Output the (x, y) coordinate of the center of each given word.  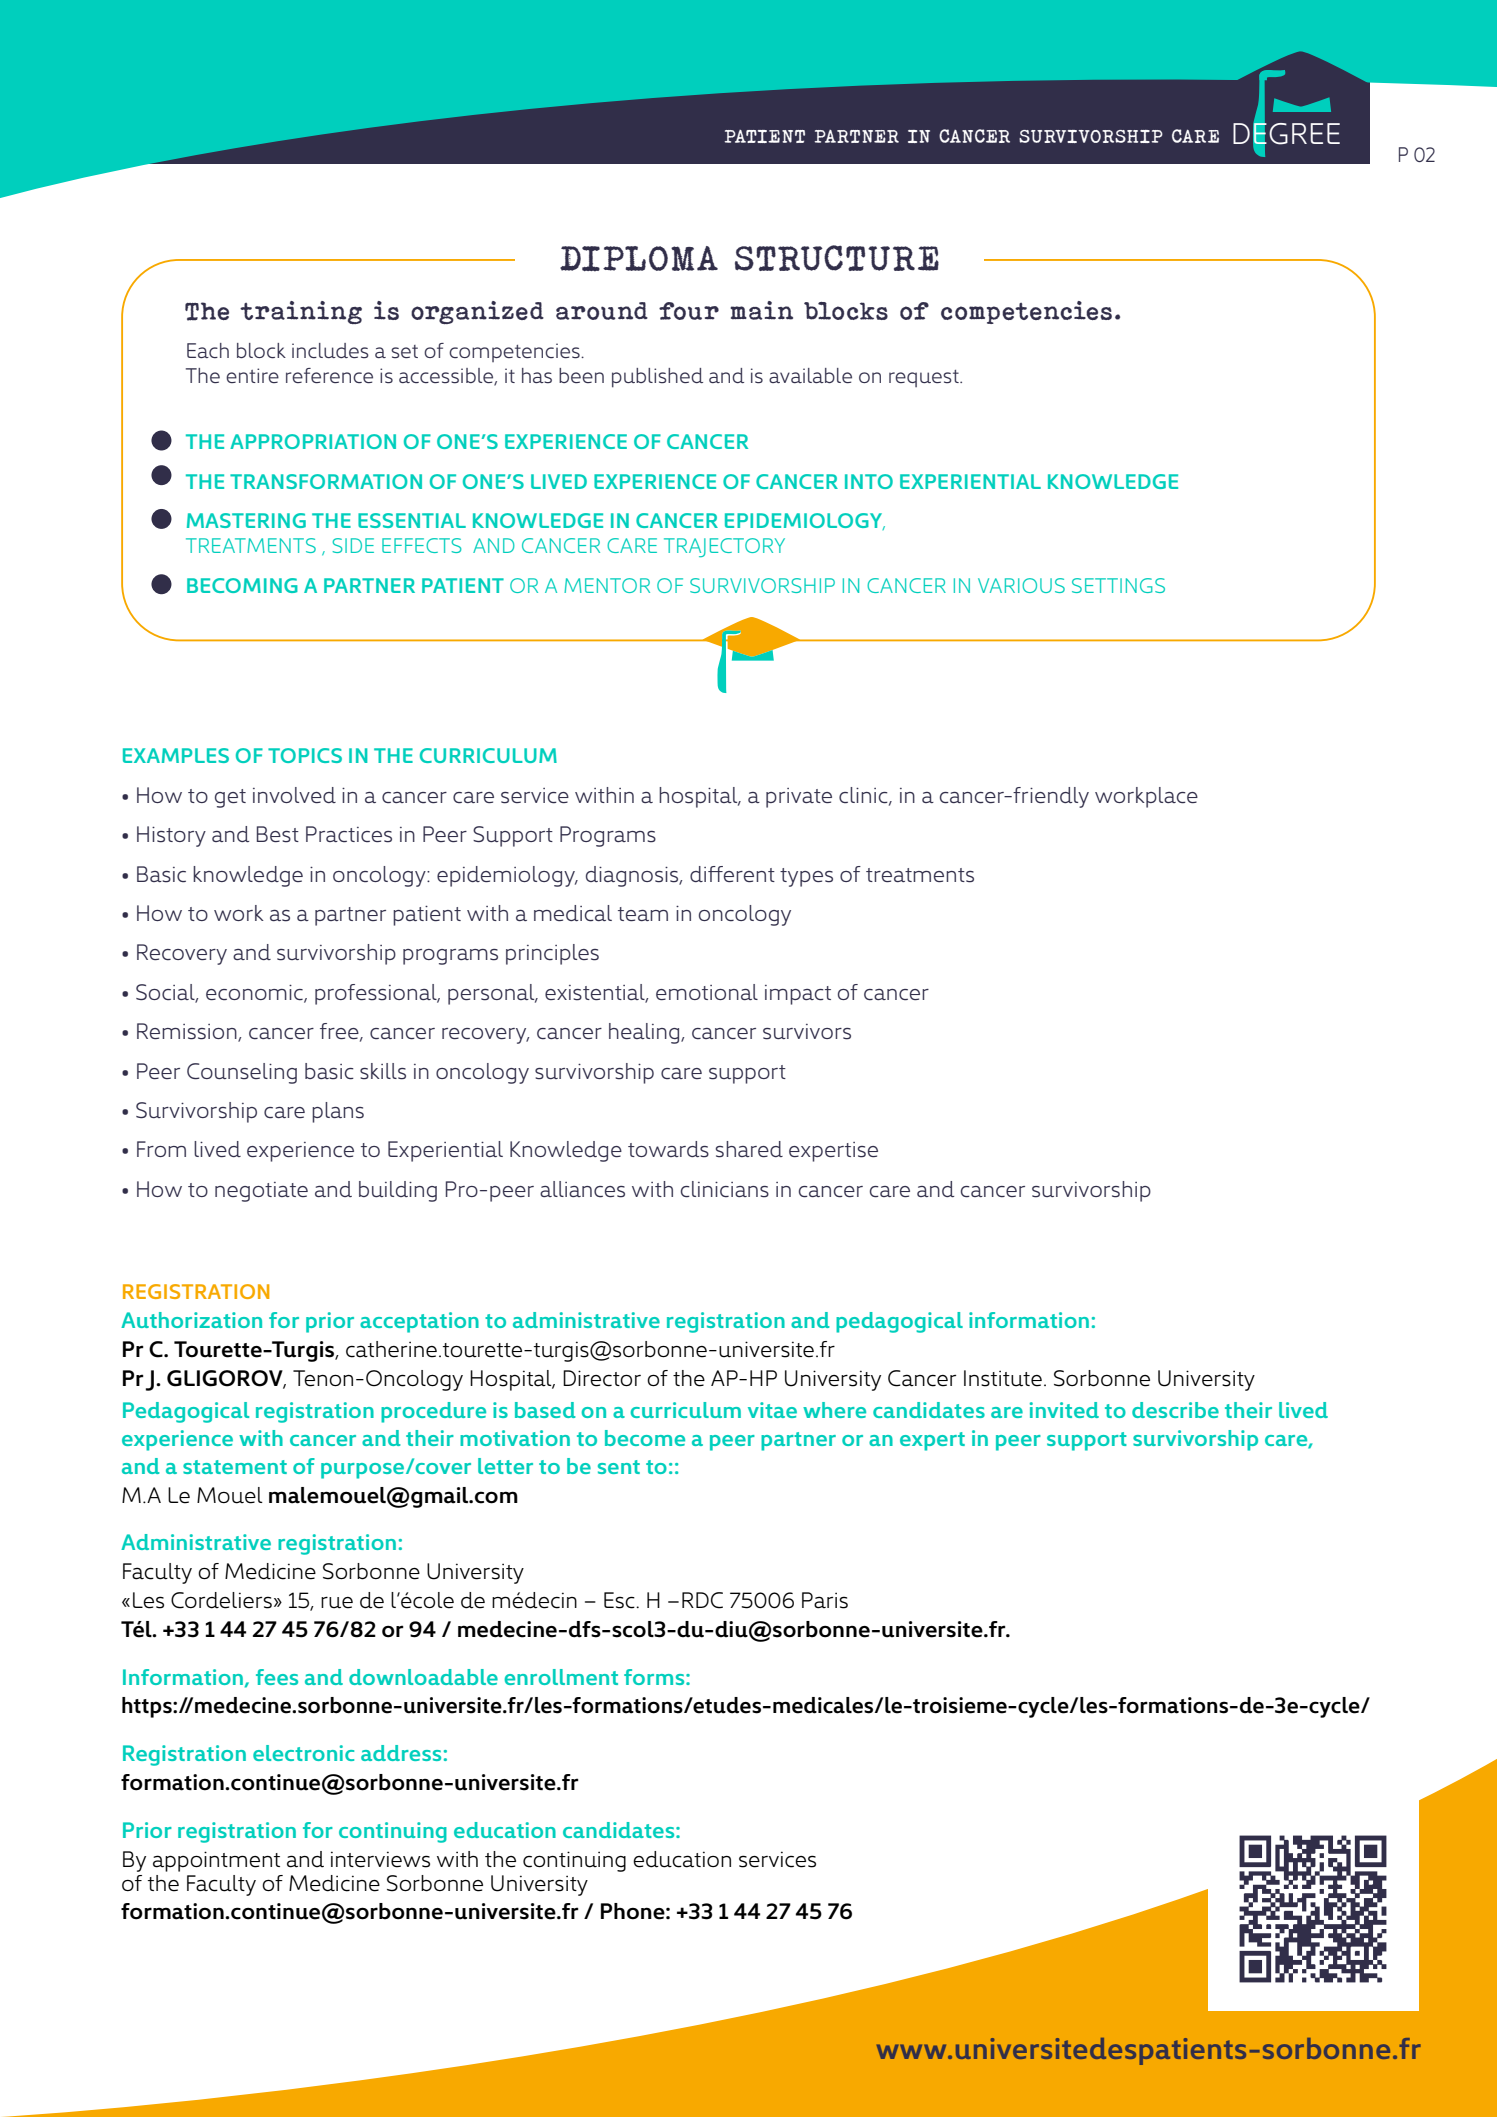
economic (255, 993)
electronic (303, 1753)
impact (798, 995)
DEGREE (1286, 133)
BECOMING (242, 585)
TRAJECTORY (724, 547)
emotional (707, 992)
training (301, 312)
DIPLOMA (639, 259)
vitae (772, 1410)
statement (235, 1467)
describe (1175, 1410)
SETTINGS (1118, 585)
